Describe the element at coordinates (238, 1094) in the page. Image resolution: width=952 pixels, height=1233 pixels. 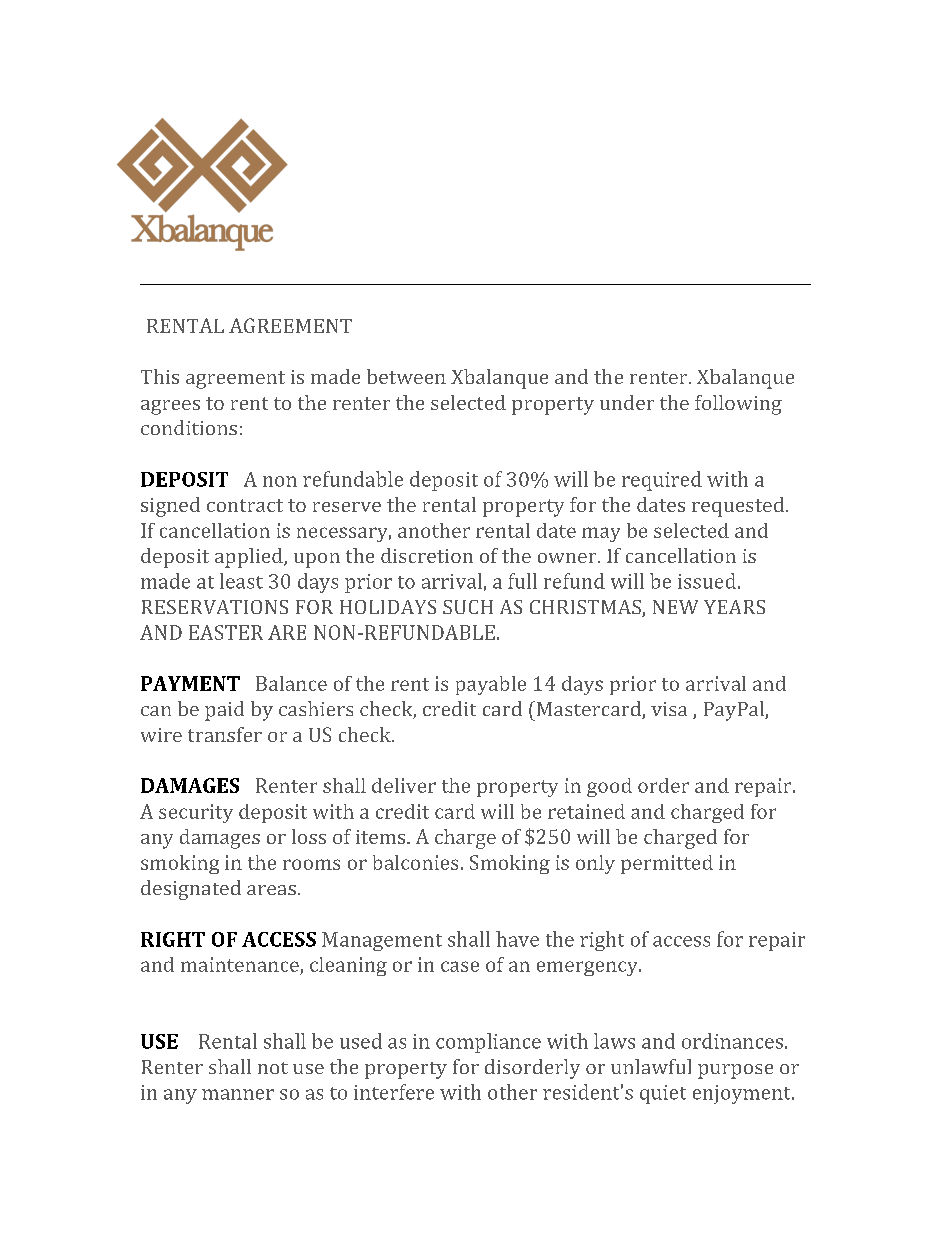
I see `manner` at that location.
